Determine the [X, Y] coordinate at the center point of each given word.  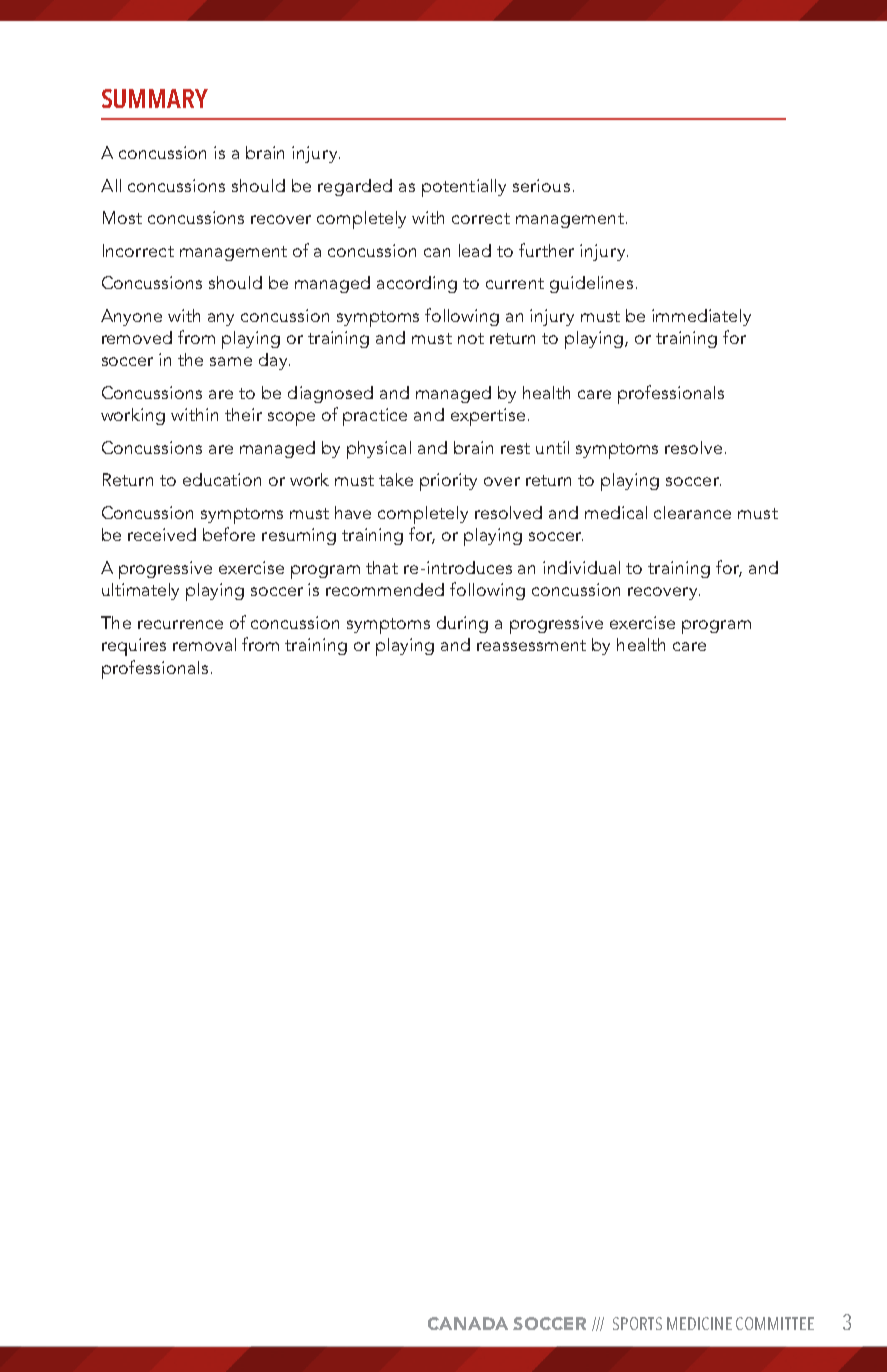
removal [204, 644]
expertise [488, 417]
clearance [692, 512]
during [462, 624]
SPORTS [637, 1323]
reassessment [531, 645]
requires [134, 647]
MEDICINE [699, 1323]
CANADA [468, 1323]
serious [541, 185]
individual [581, 567]
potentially [464, 188]
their [243, 414]
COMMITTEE [775, 1323]
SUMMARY [155, 98]
